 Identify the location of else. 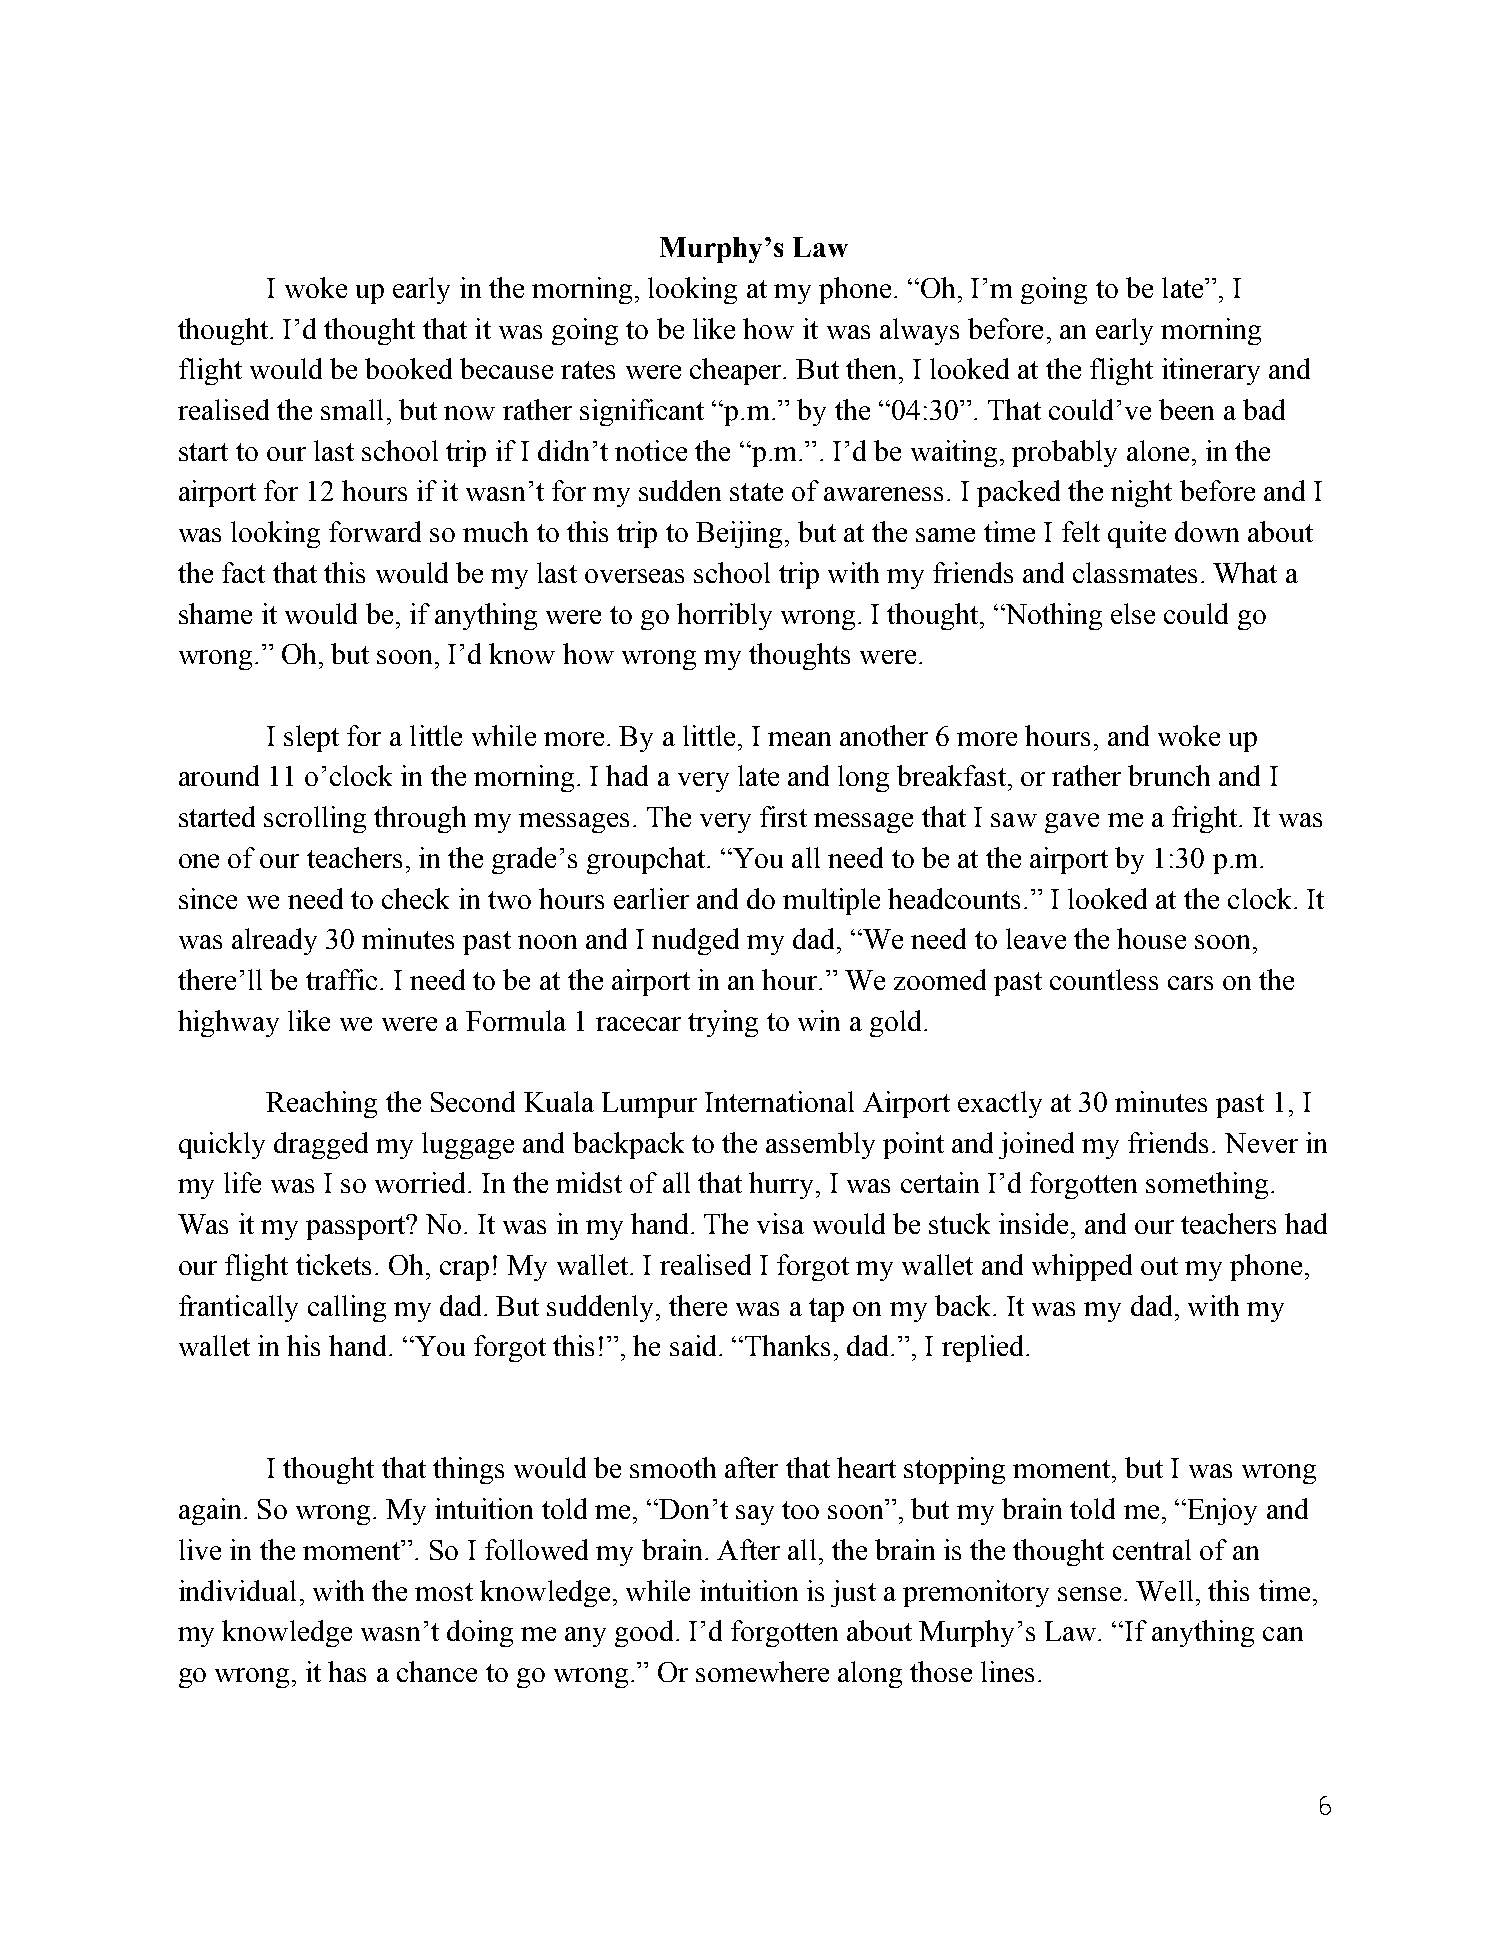
(1133, 613).
